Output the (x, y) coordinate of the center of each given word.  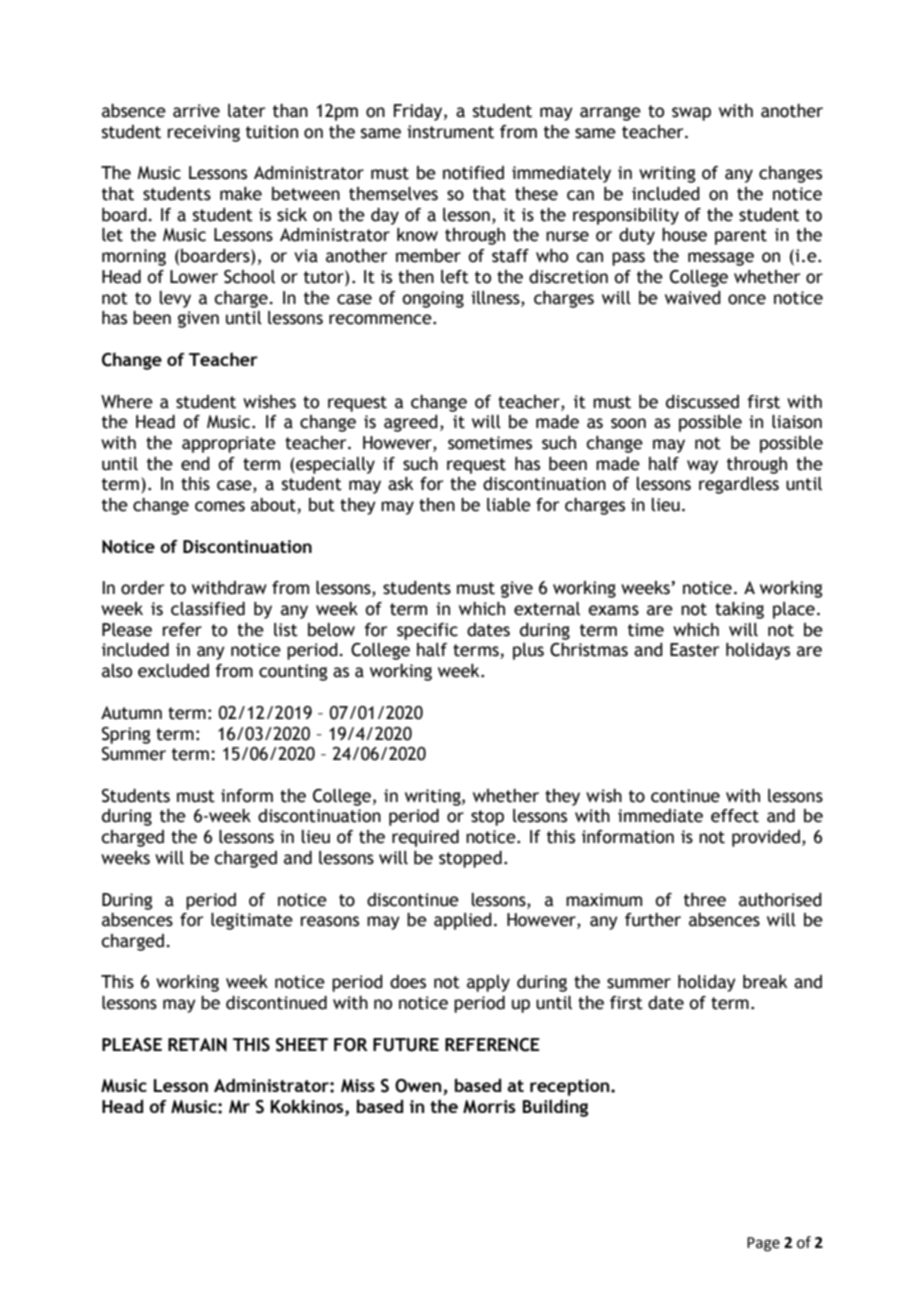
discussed (702, 402)
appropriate (229, 444)
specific (427, 631)
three (705, 900)
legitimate (252, 921)
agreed (411, 423)
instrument (450, 132)
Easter (694, 650)
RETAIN (197, 1045)
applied (463, 921)
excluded (173, 671)
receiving (204, 133)
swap (691, 114)
